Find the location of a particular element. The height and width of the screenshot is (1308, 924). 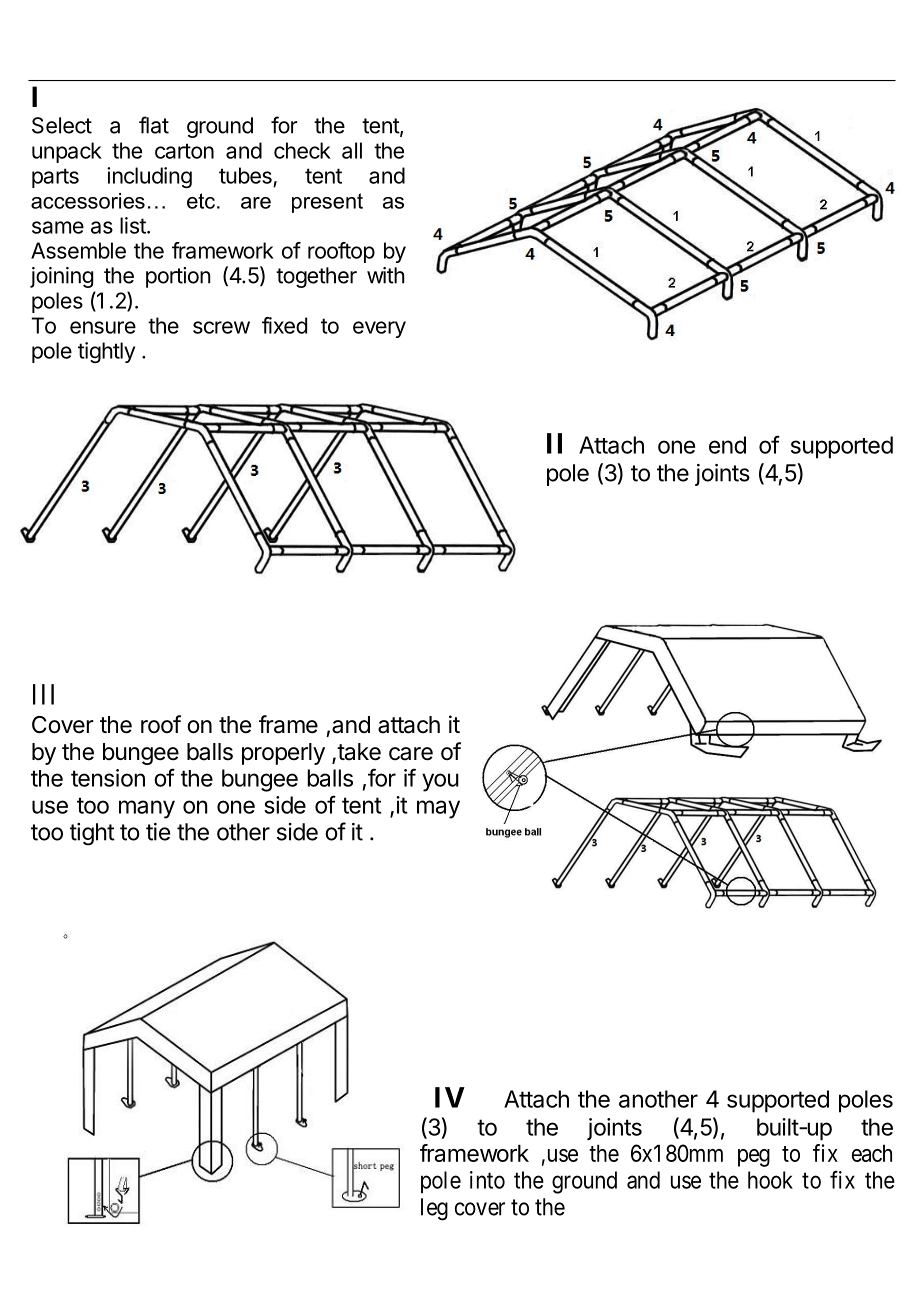

into is located at coordinates (487, 1180).
